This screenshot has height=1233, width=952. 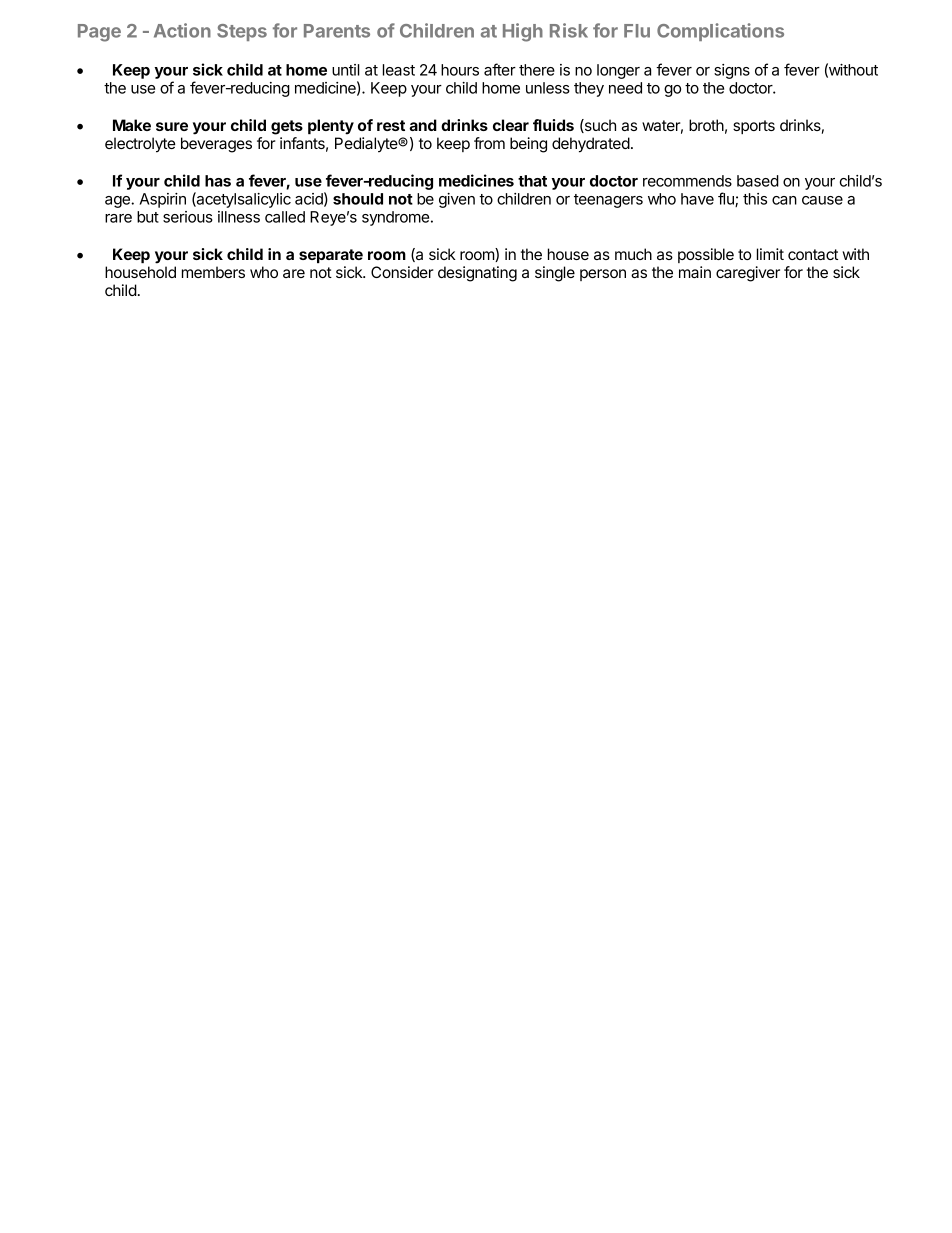 What do you see at coordinates (182, 30) in the screenshot?
I see `Action` at bounding box center [182, 30].
